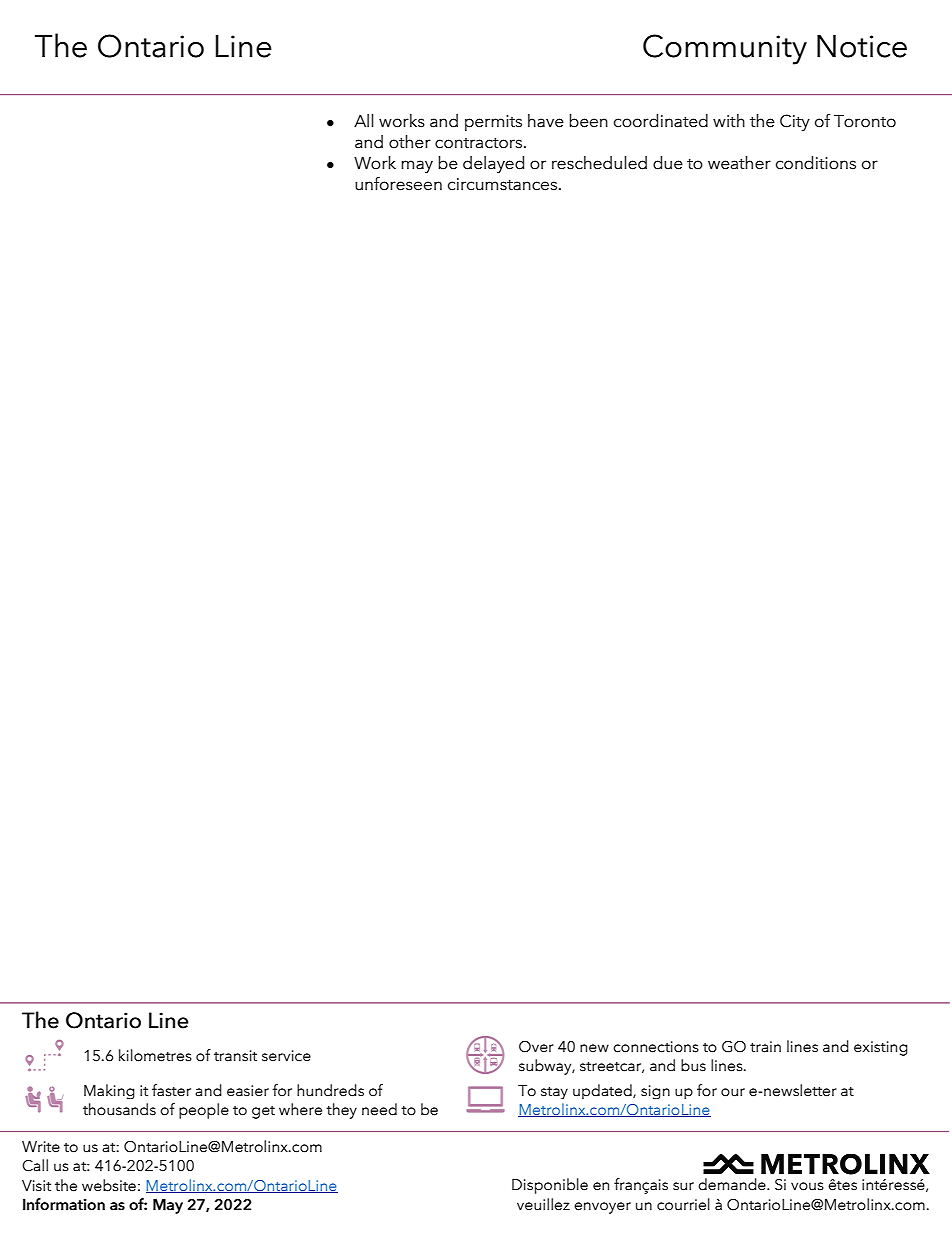 The height and width of the page is (1233, 952). What do you see at coordinates (795, 122) in the page?
I see `City` at bounding box center [795, 122].
